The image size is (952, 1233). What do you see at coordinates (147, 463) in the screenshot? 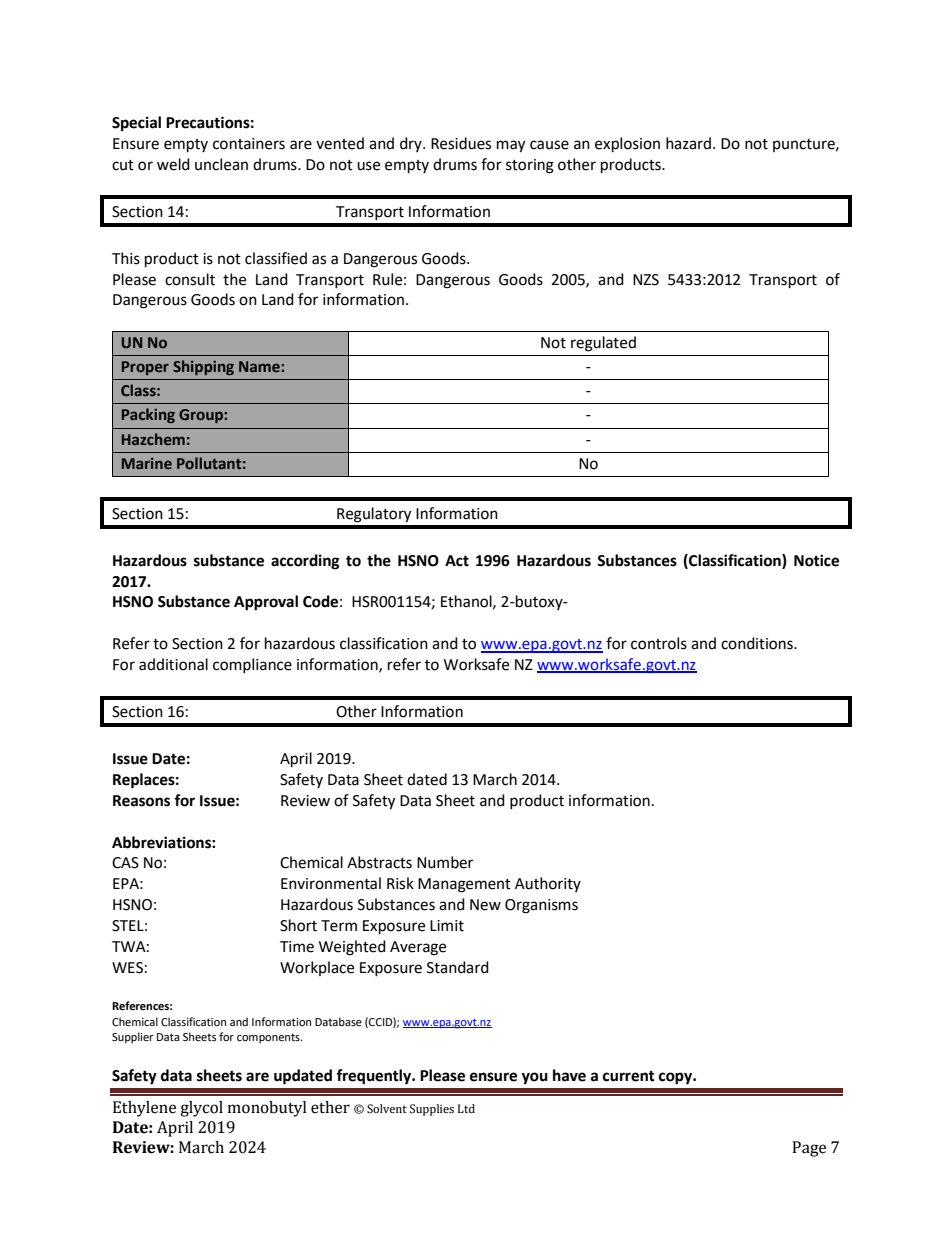
I see `Marine` at bounding box center [147, 463].
